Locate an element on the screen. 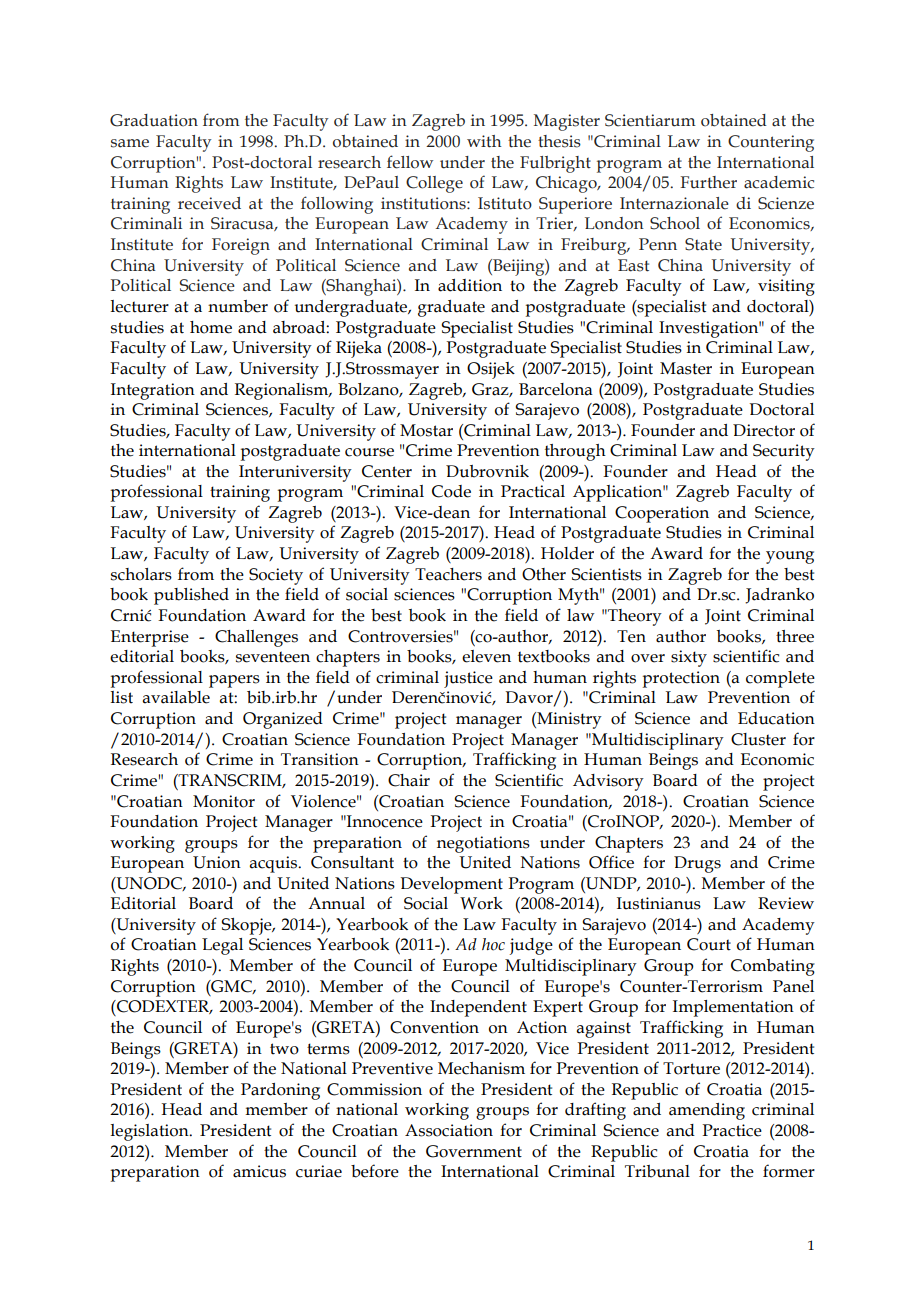 This screenshot has height=1308, width=924. Cluster is located at coordinates (758, 739).
